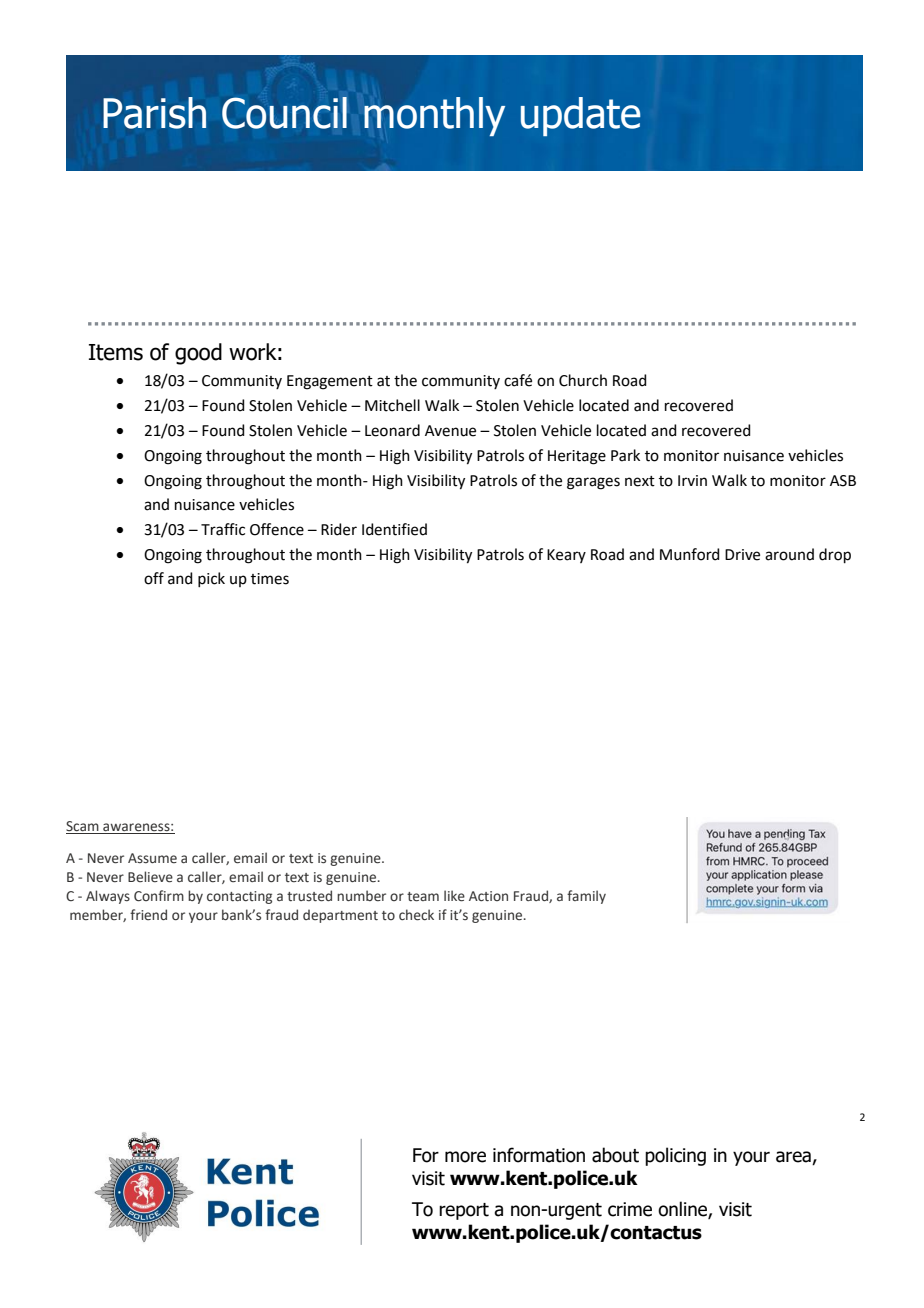 The height and width of the screenshot is (1308, 924). Describe the element at coordinates (464, 1211) in the screenshot. I see `report` at that location.
